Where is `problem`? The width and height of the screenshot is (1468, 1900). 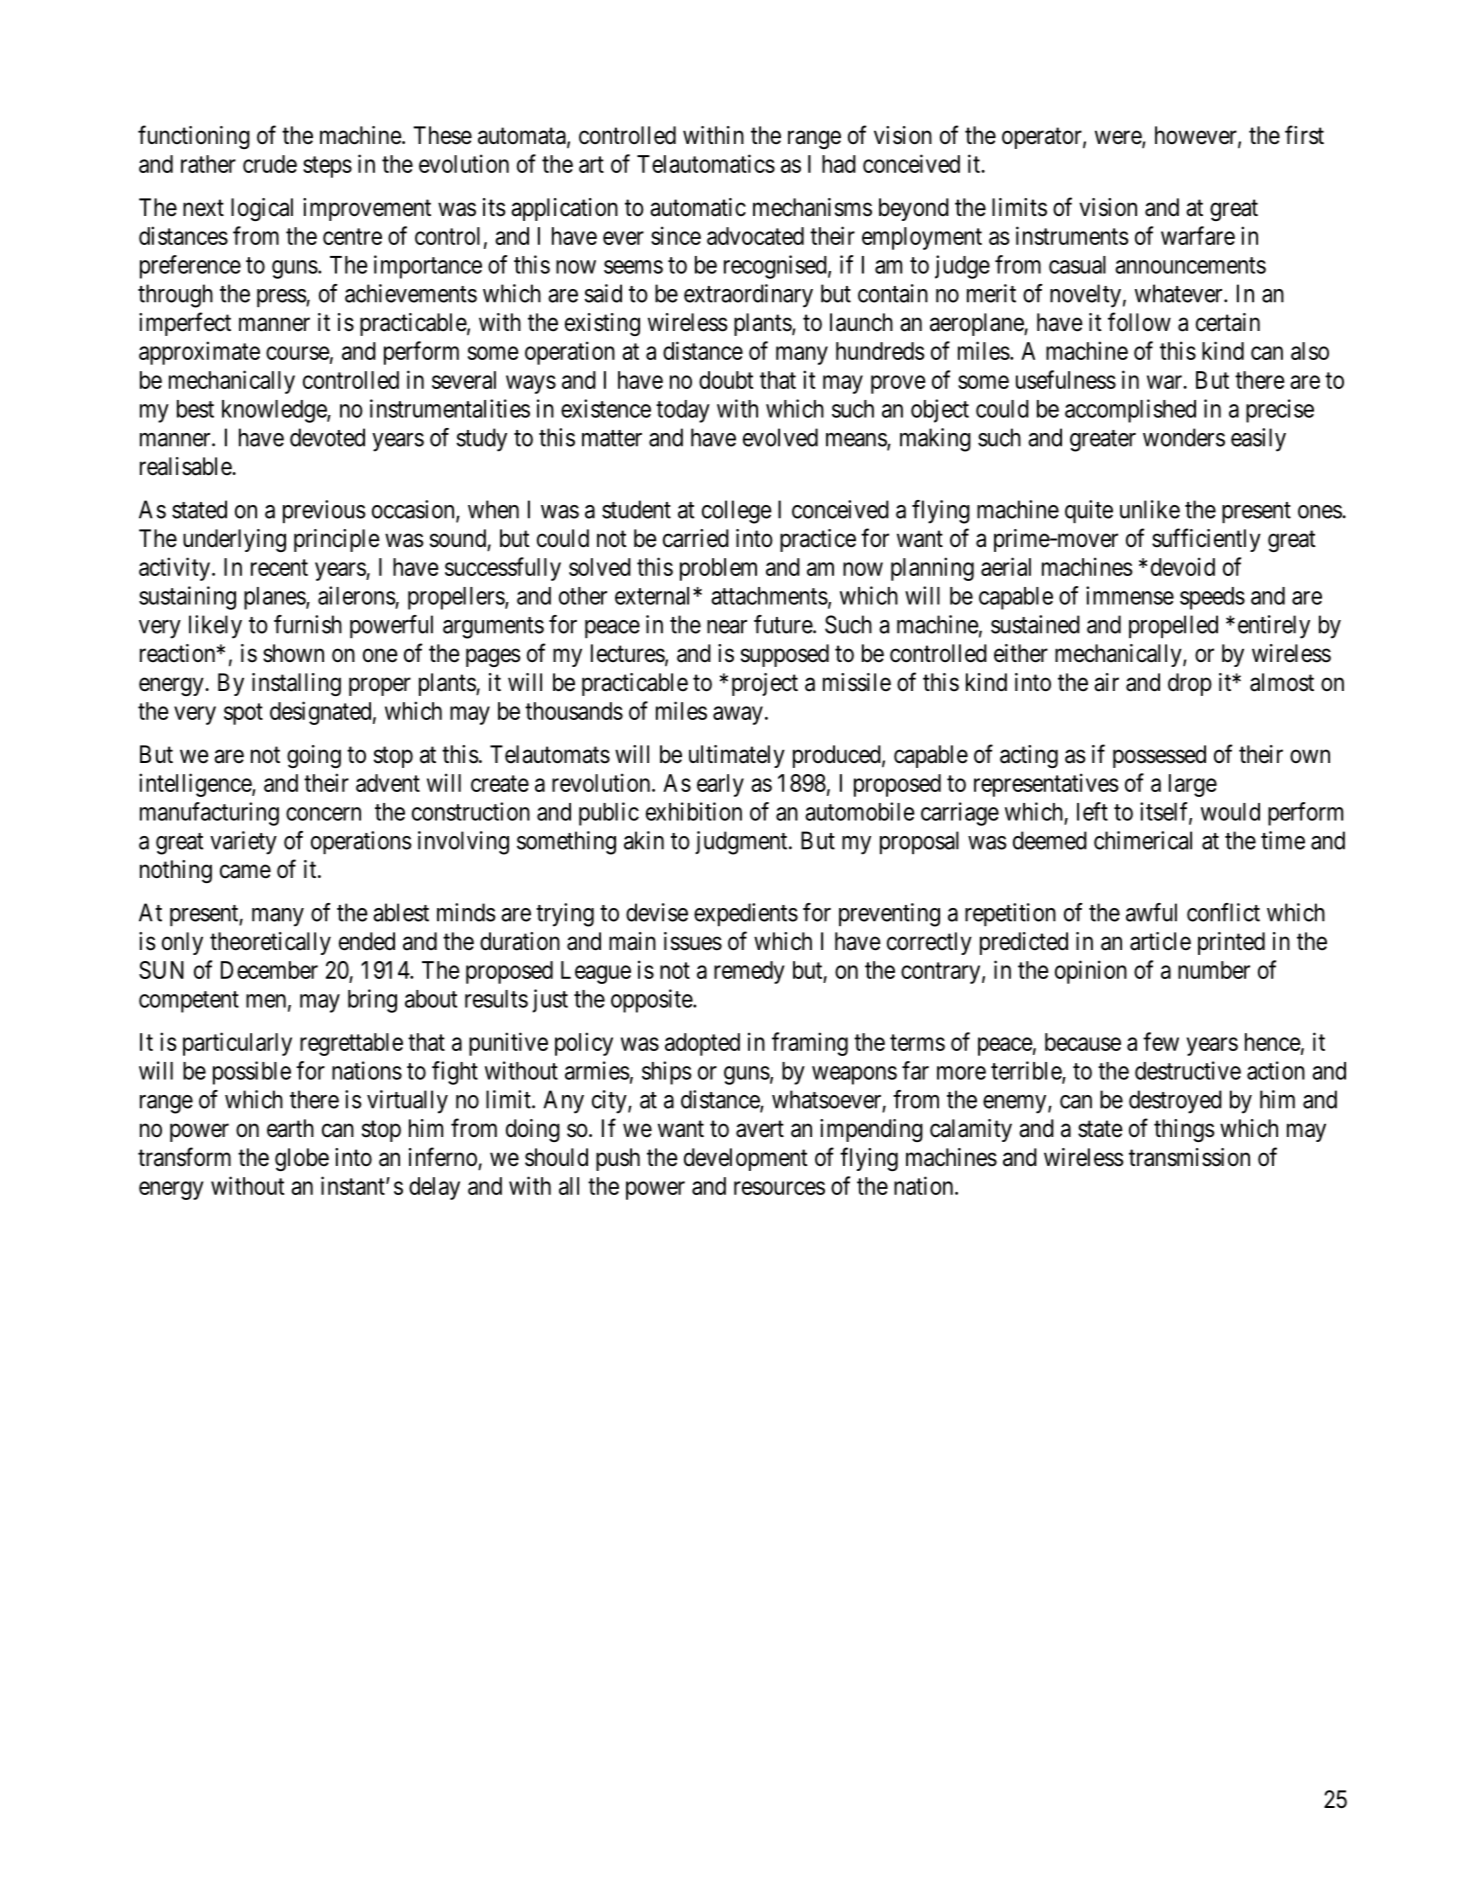 problem is located at coordinates (718, 569).
